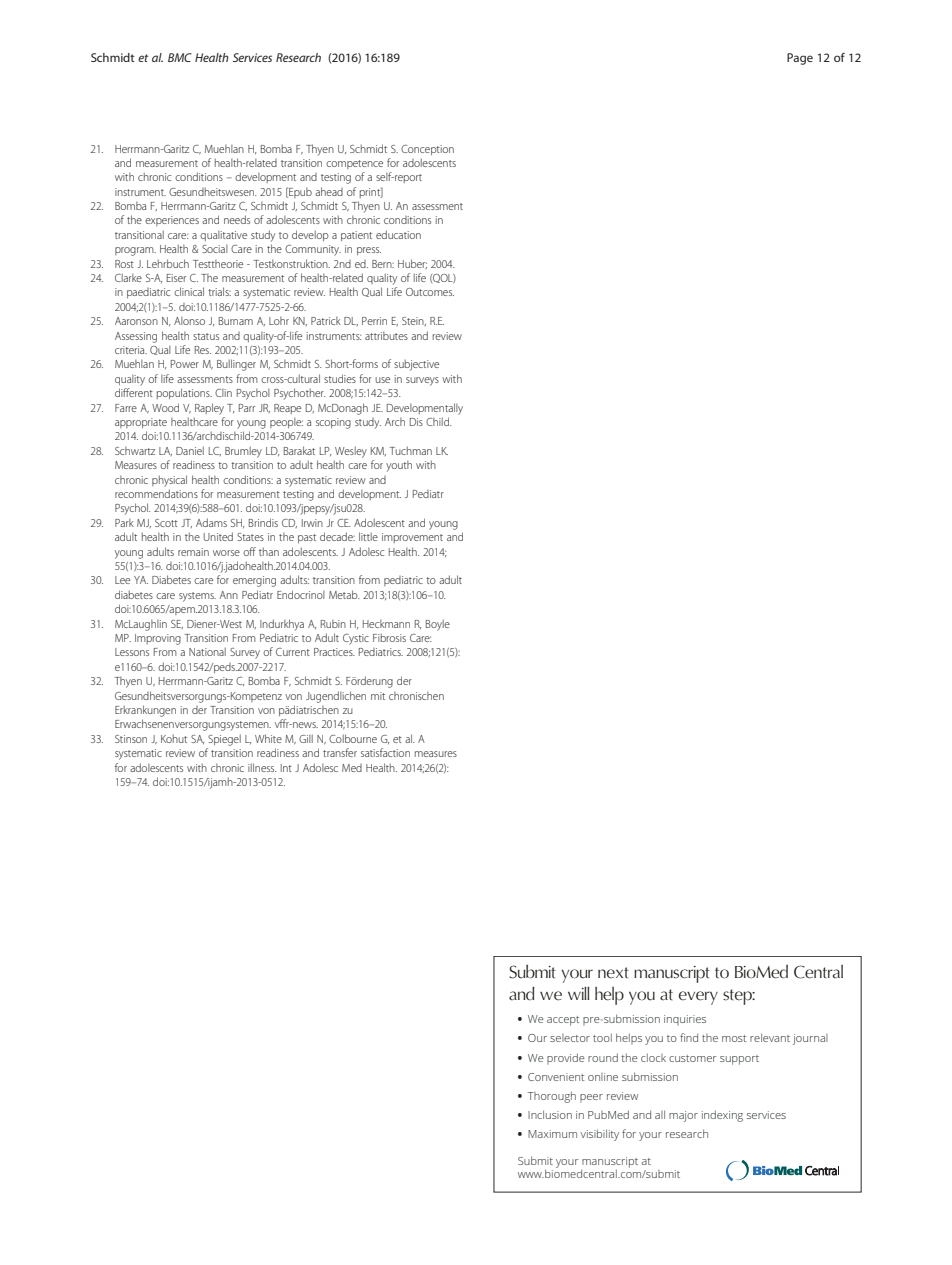  I want to click on BMC, so click(180, 57).
